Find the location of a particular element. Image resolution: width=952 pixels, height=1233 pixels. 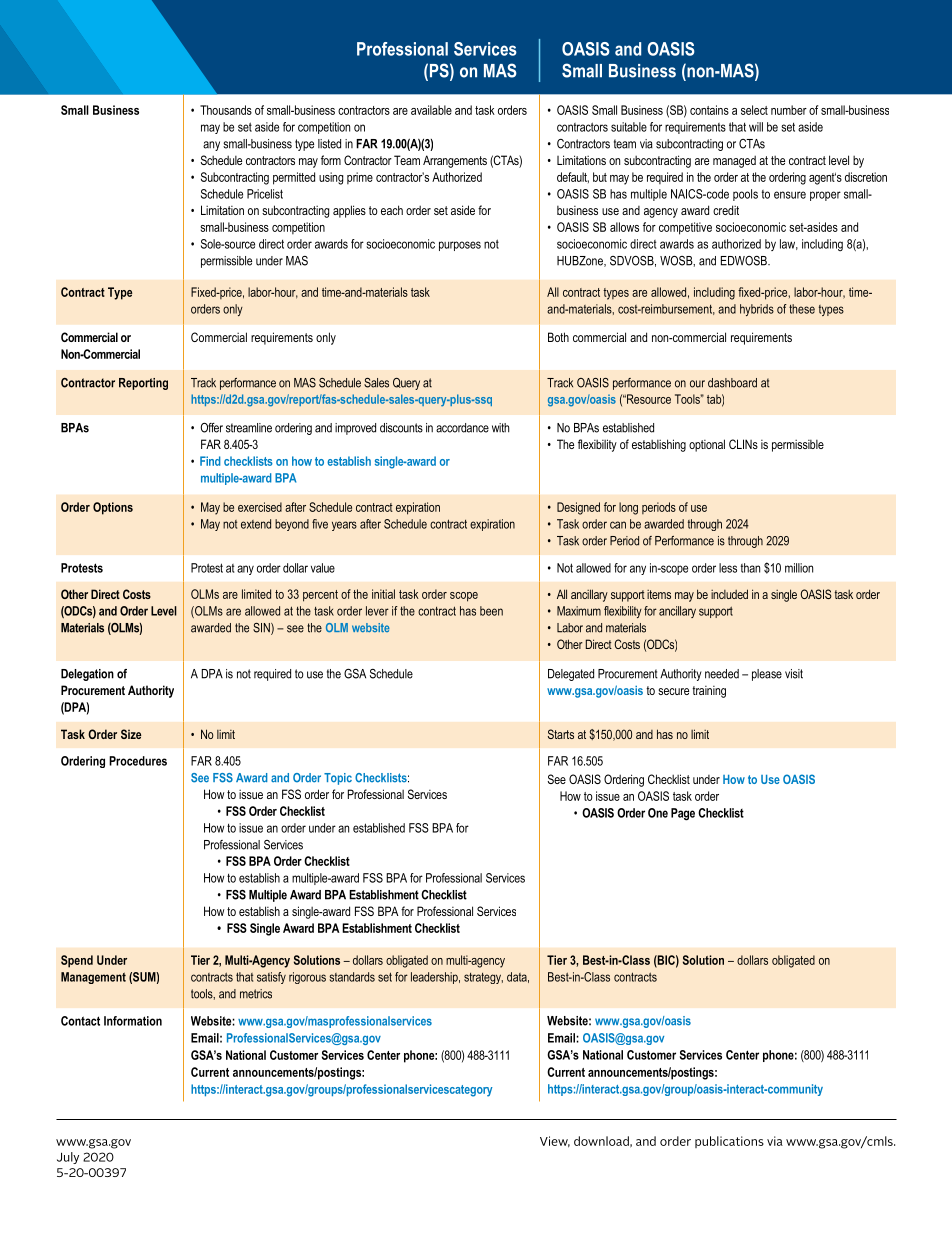

hybrids is located at coordinates (757, 310).
